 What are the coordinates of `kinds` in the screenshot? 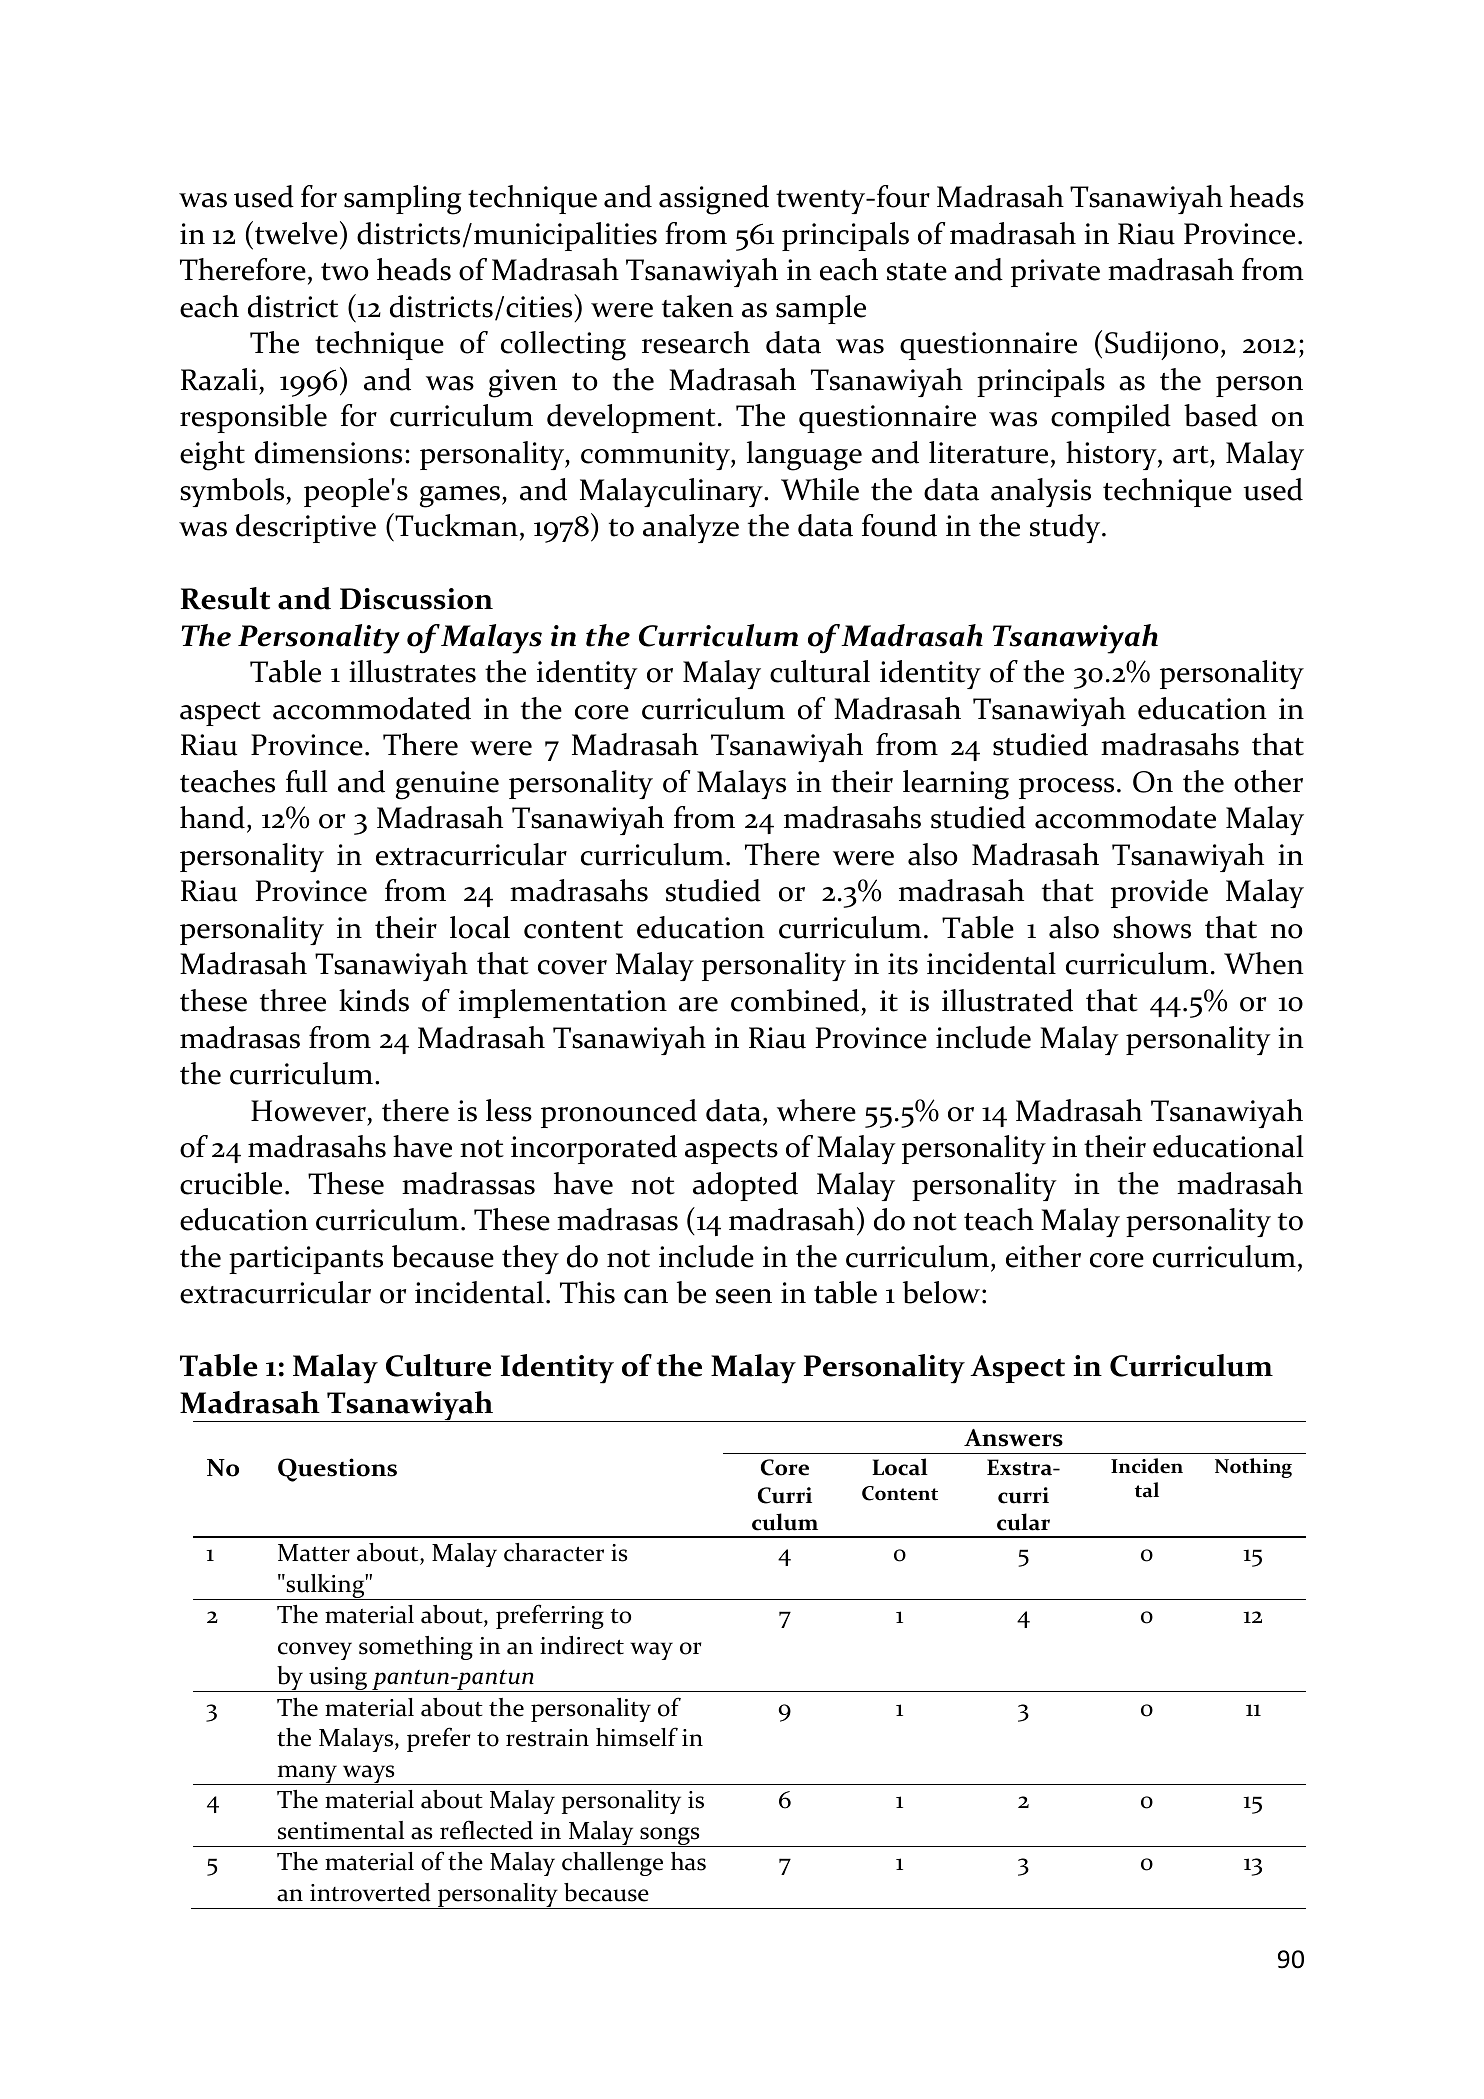 It's located at (374, 1000).
